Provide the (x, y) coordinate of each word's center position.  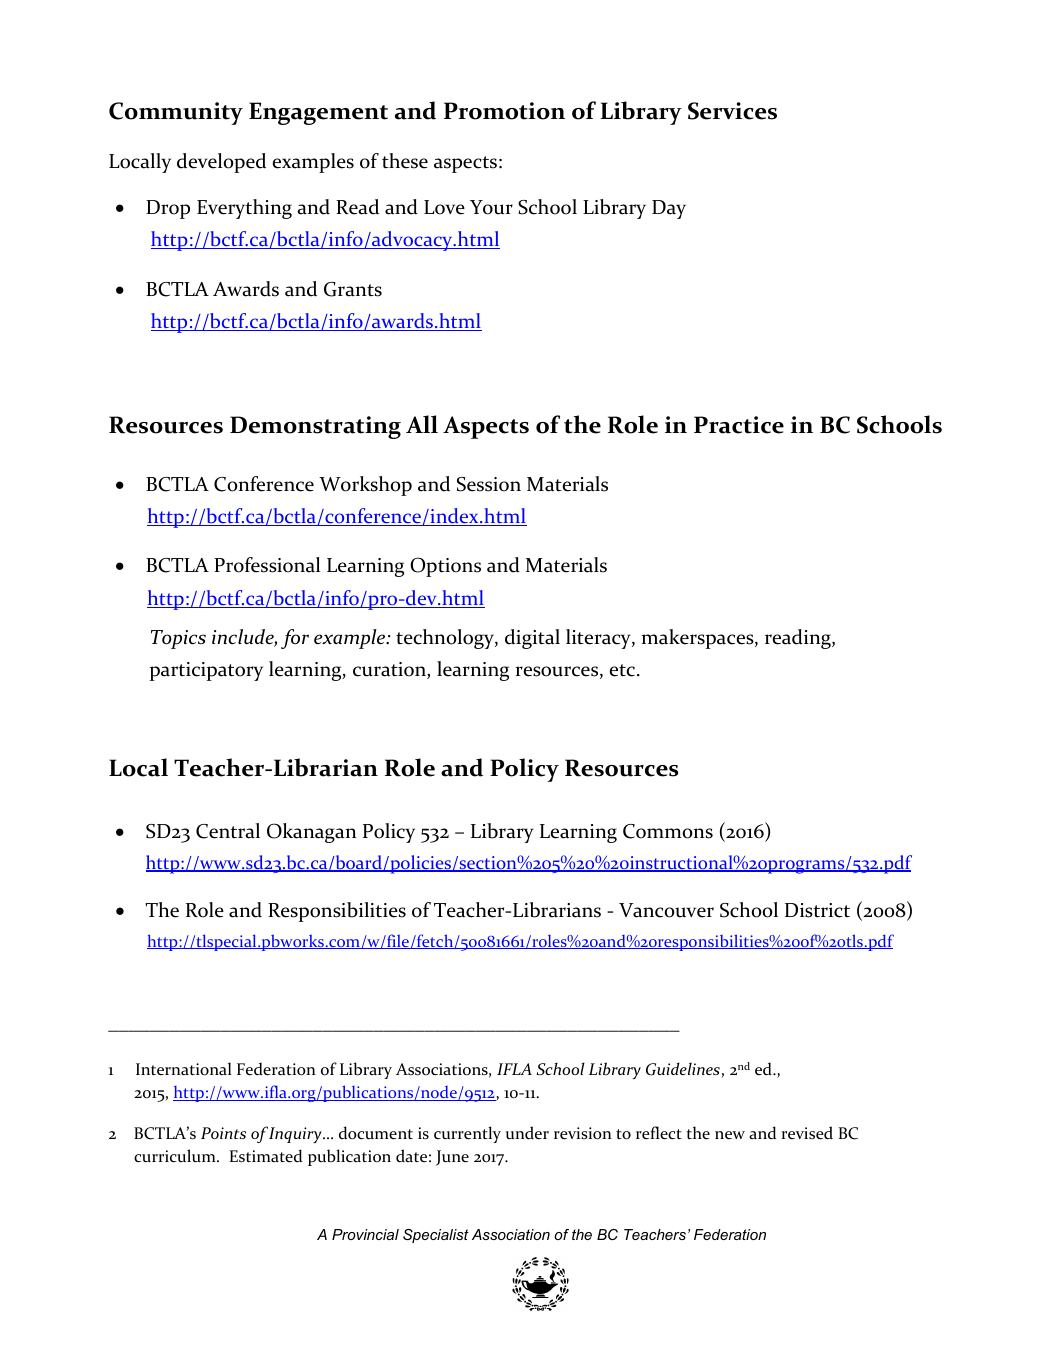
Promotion (504, 111)
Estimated (266, 1156)
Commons (668, 831)
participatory (206, 671)
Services (732, 111)
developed (221, 163)
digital (532, 639)
